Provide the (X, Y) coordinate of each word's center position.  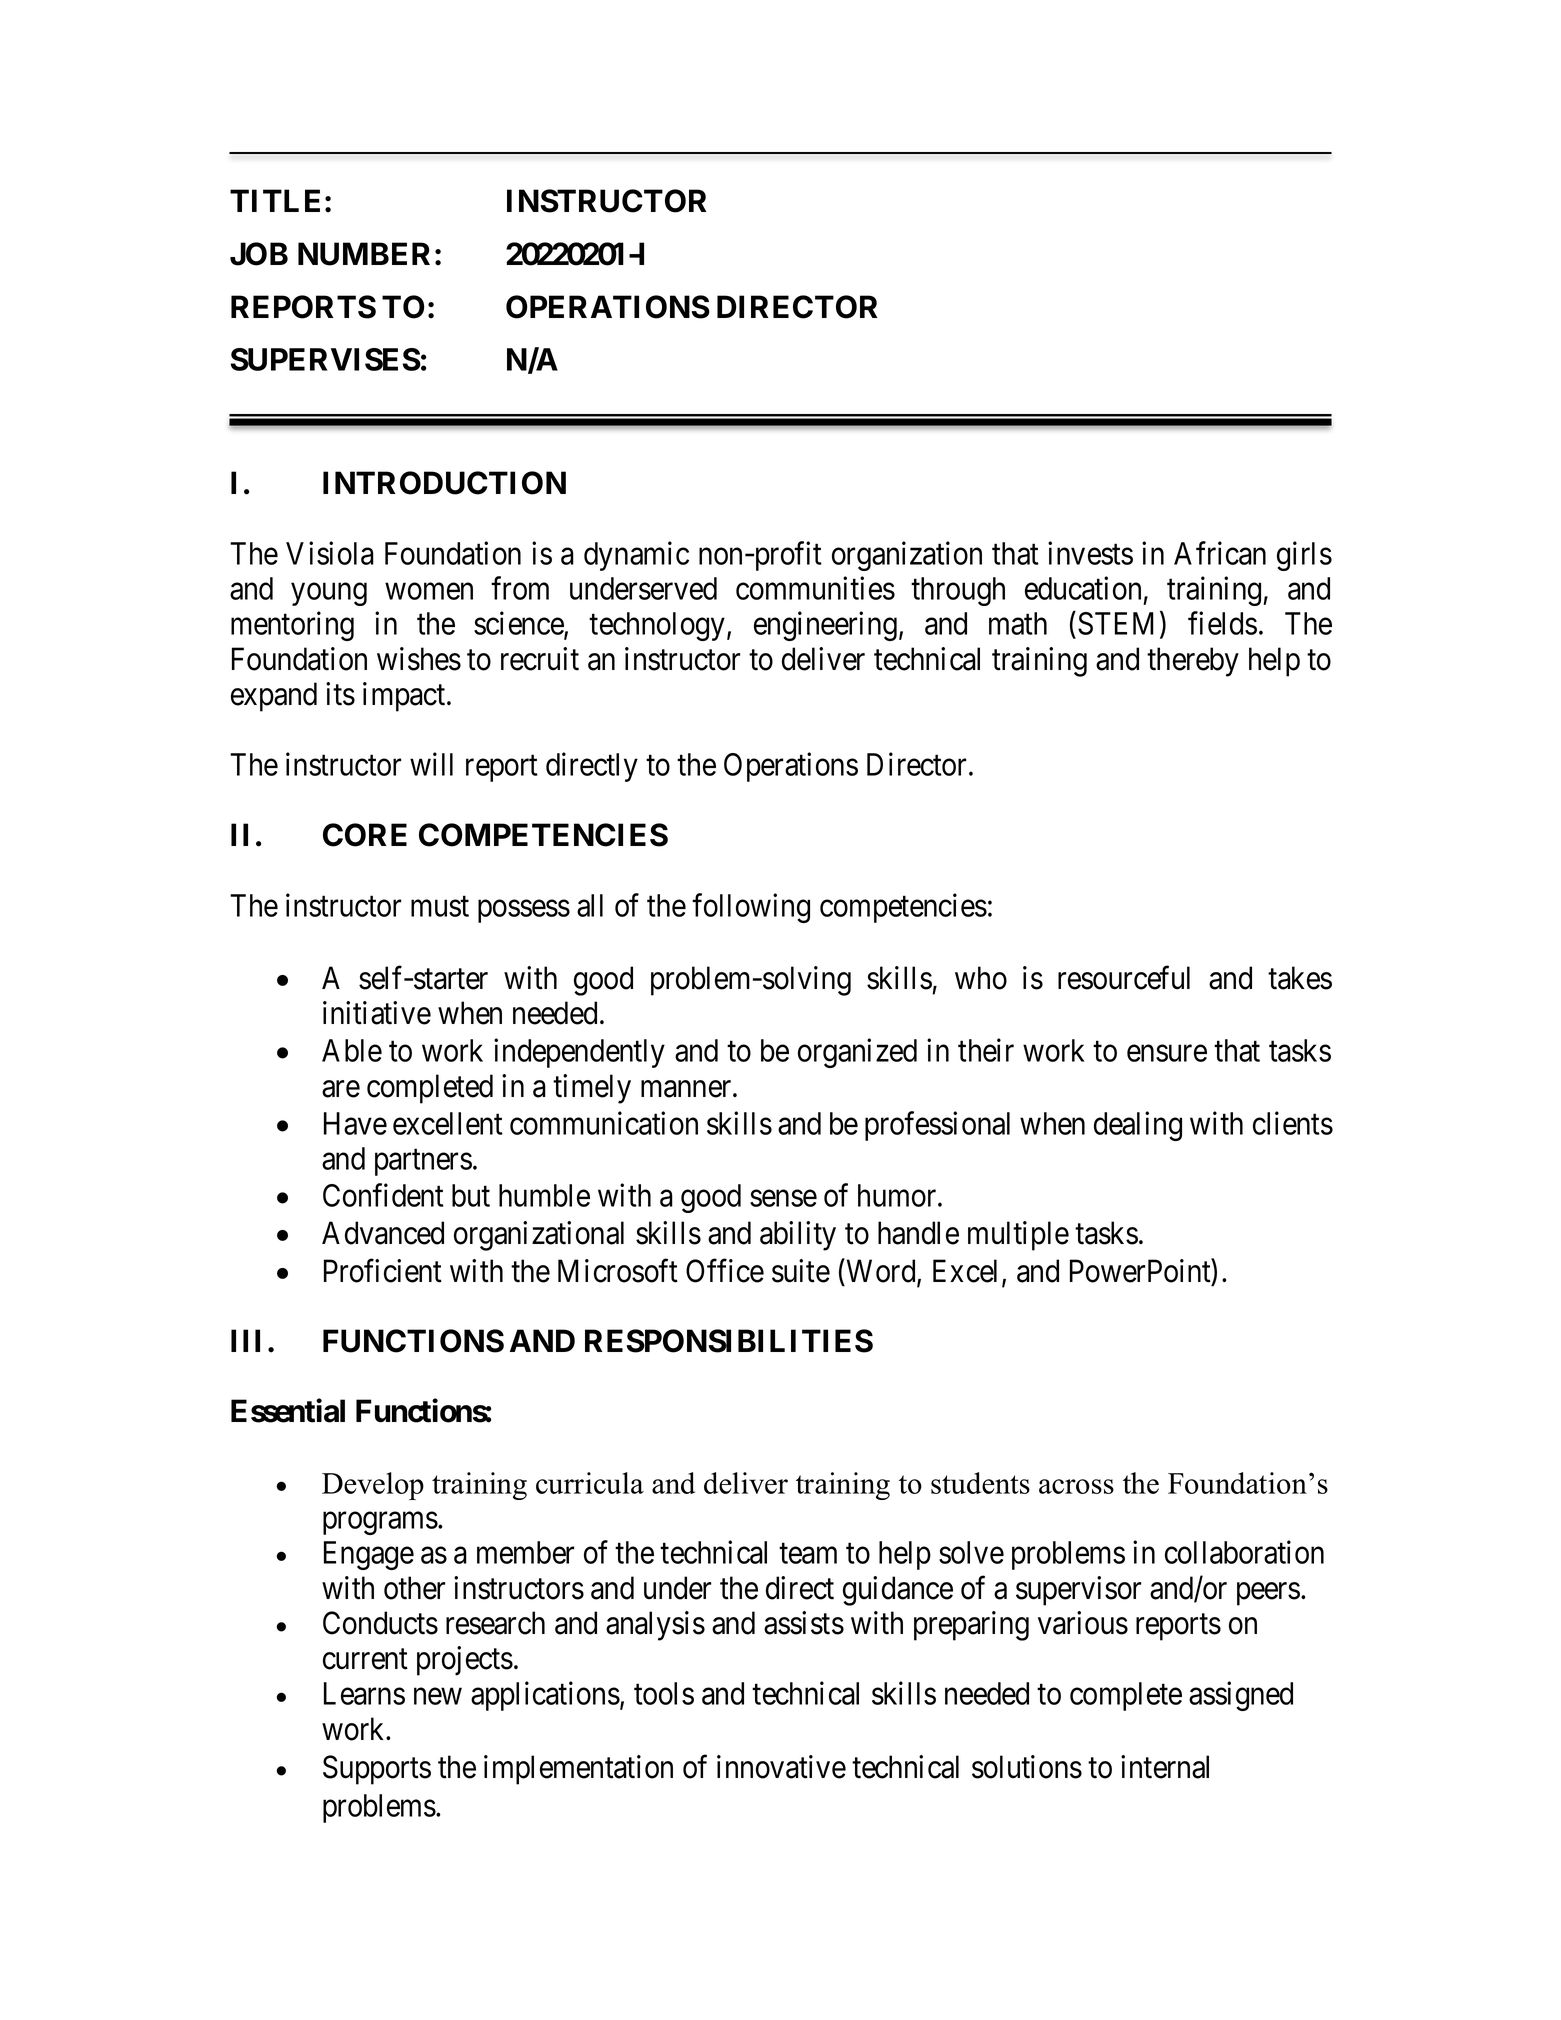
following (751, 908)
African (1220, 553)
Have (355, 1123)
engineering (825, 626)
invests (1090, 553)
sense (783, 1198)
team (808, 1554)
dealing (1138, 1126)
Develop (373, 1486)
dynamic (636, 556)
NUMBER (364, 254)
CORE (365, 835)
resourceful (1124, 978)
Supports (377, 1770)
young (329, 594)
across (1076, 1486)
